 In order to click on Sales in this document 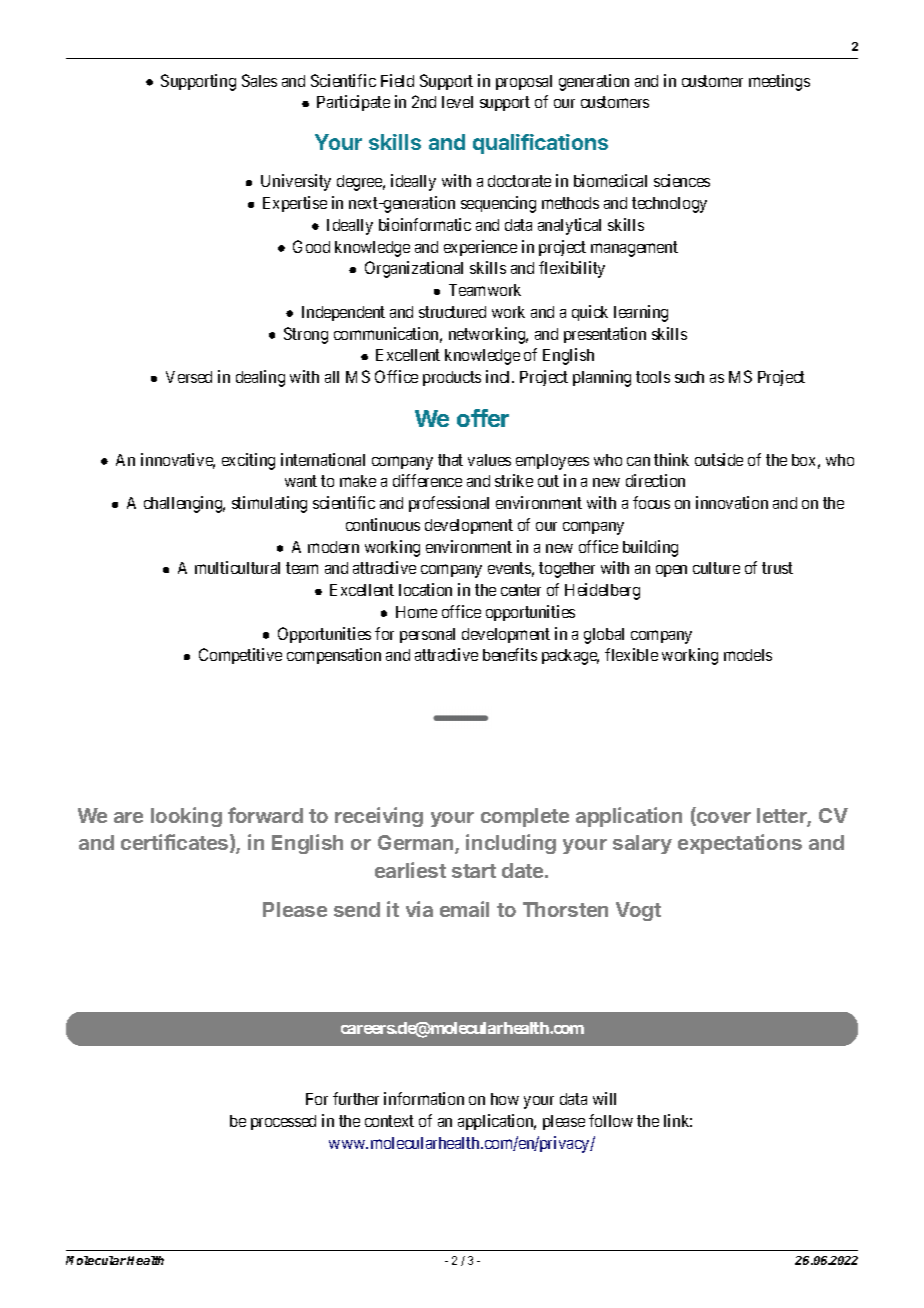, I will do `click(259, 80)`.
